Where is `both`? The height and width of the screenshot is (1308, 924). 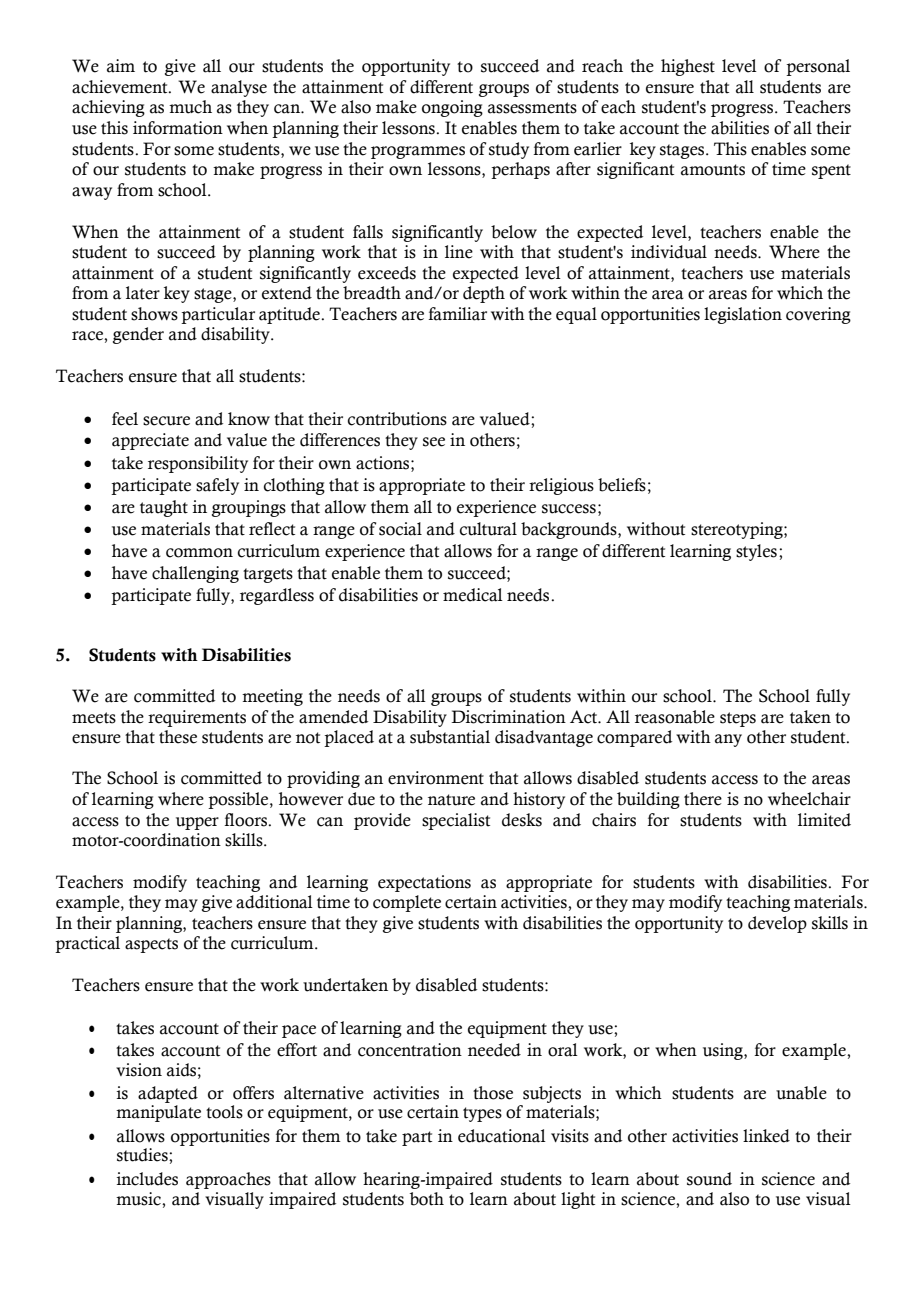
both is located at coordinates (427, 1199).
